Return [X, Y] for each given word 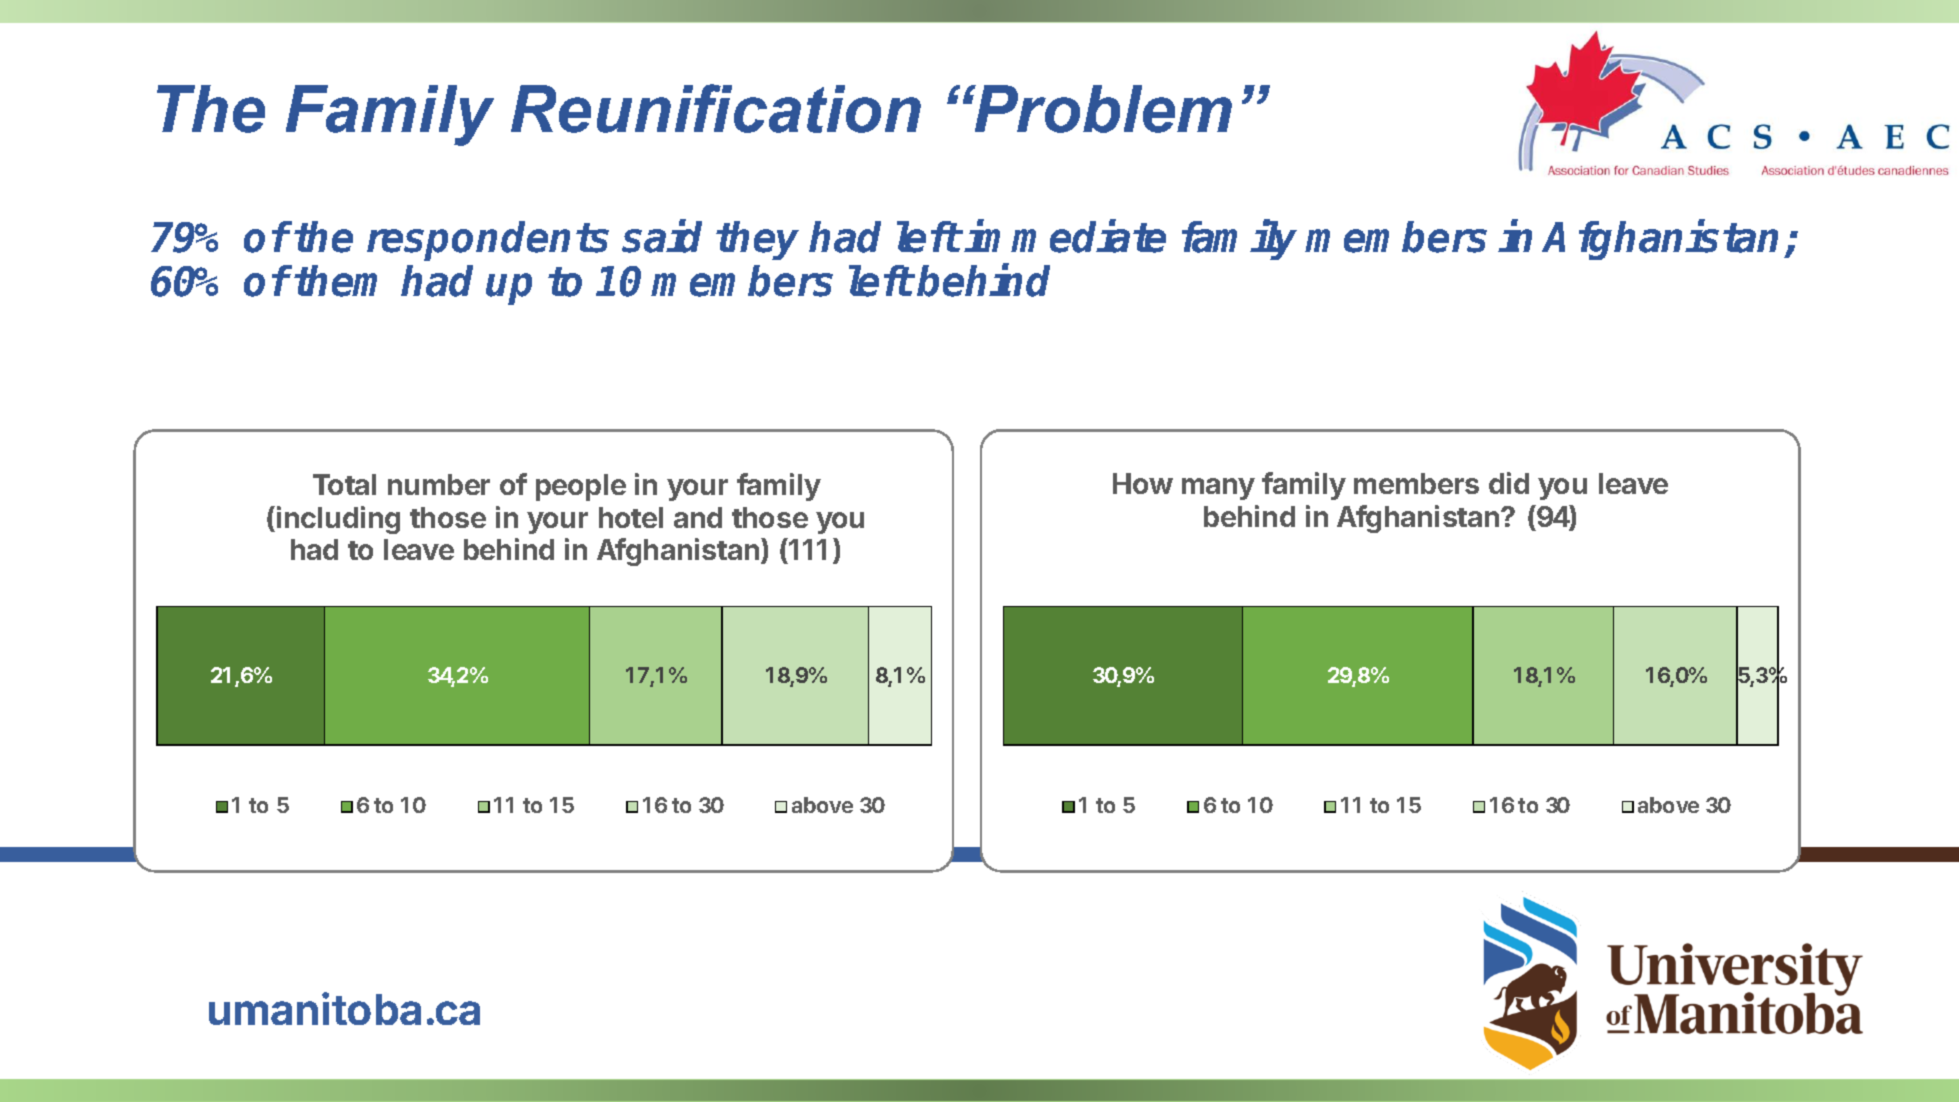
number [439, 484]
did [1509, 483]
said [662, 236]
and [698, 517]
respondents [488, 241]
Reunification [716, 108]
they [757, 240]
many [1218, 489]
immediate [1065, 236]
